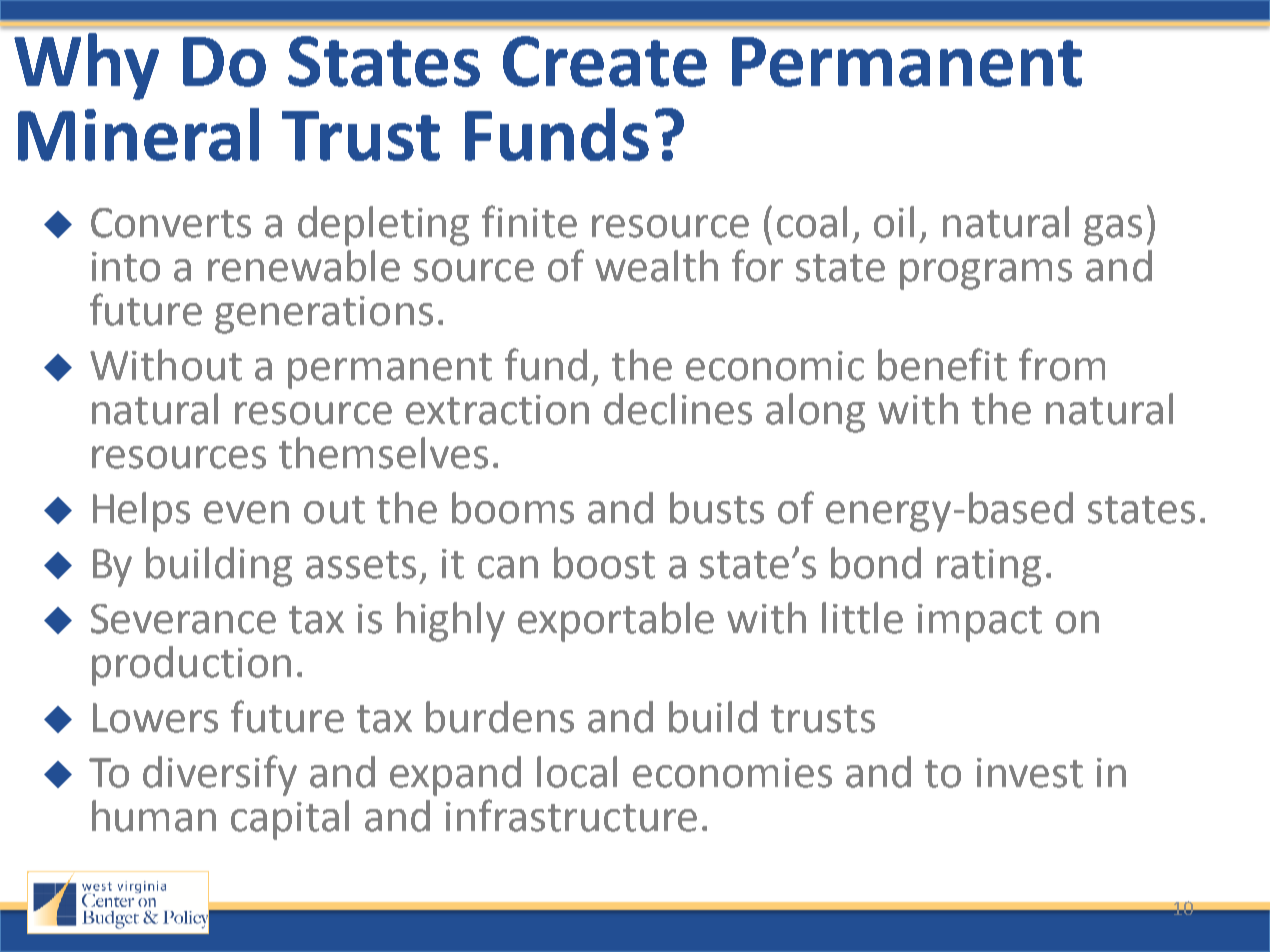  I want to click on Create, so click(605, 61).
